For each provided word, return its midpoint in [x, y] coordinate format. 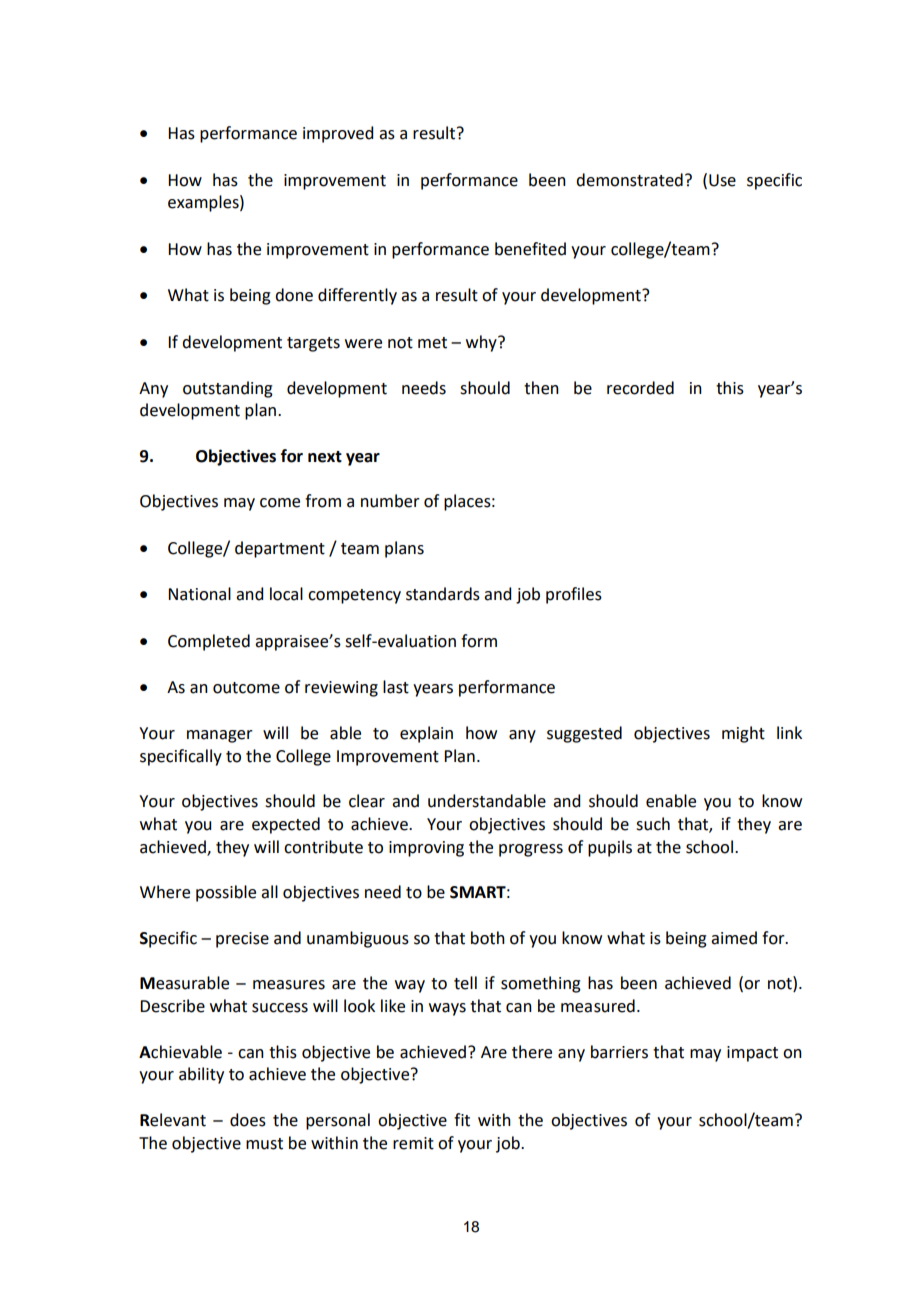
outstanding [228, 389]
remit [413, 1143]
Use [722, 180]
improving [426, 849]
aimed [734, 938]
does [248, 1120]
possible [226, 893]
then [541, 388]
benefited [530, 249]
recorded [640, 388]
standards [443, 594]
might [743, 734]
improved [338, 134]
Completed [209, 642]
